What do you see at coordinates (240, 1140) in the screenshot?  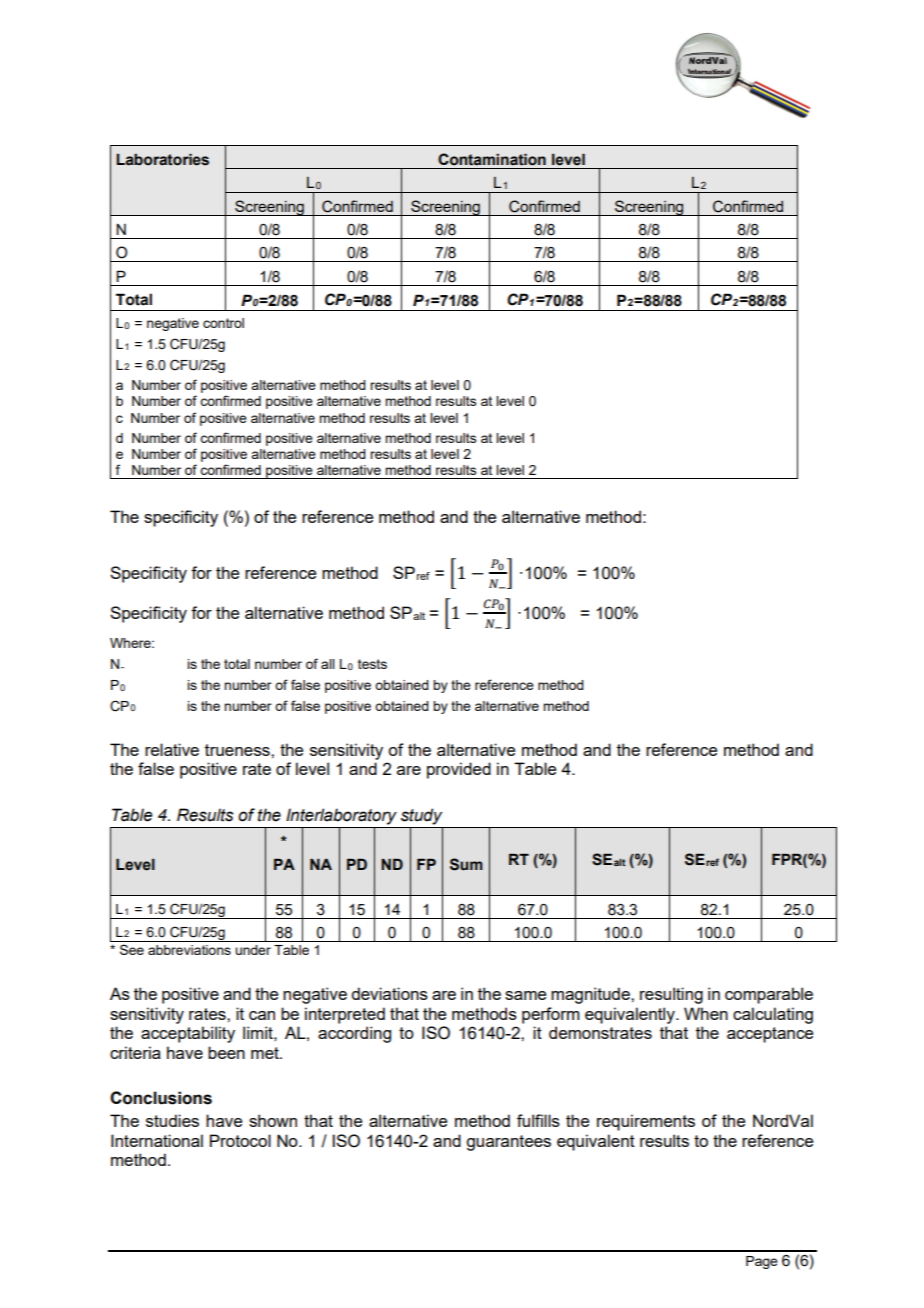 I see `Protocol` at bounding box center [240, 1140].
